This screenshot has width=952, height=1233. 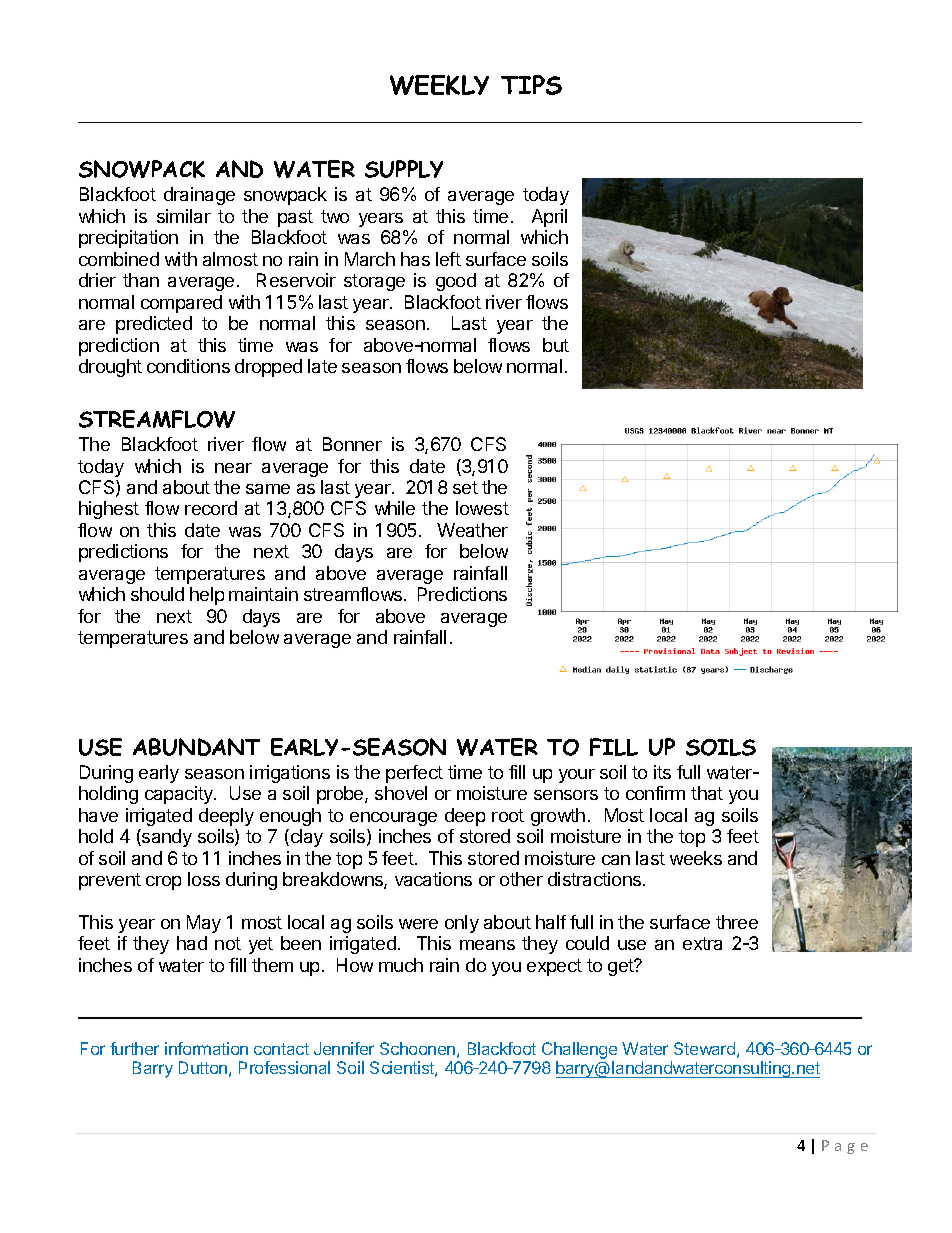 I want to click on information, so click(x=206, y=1048).
